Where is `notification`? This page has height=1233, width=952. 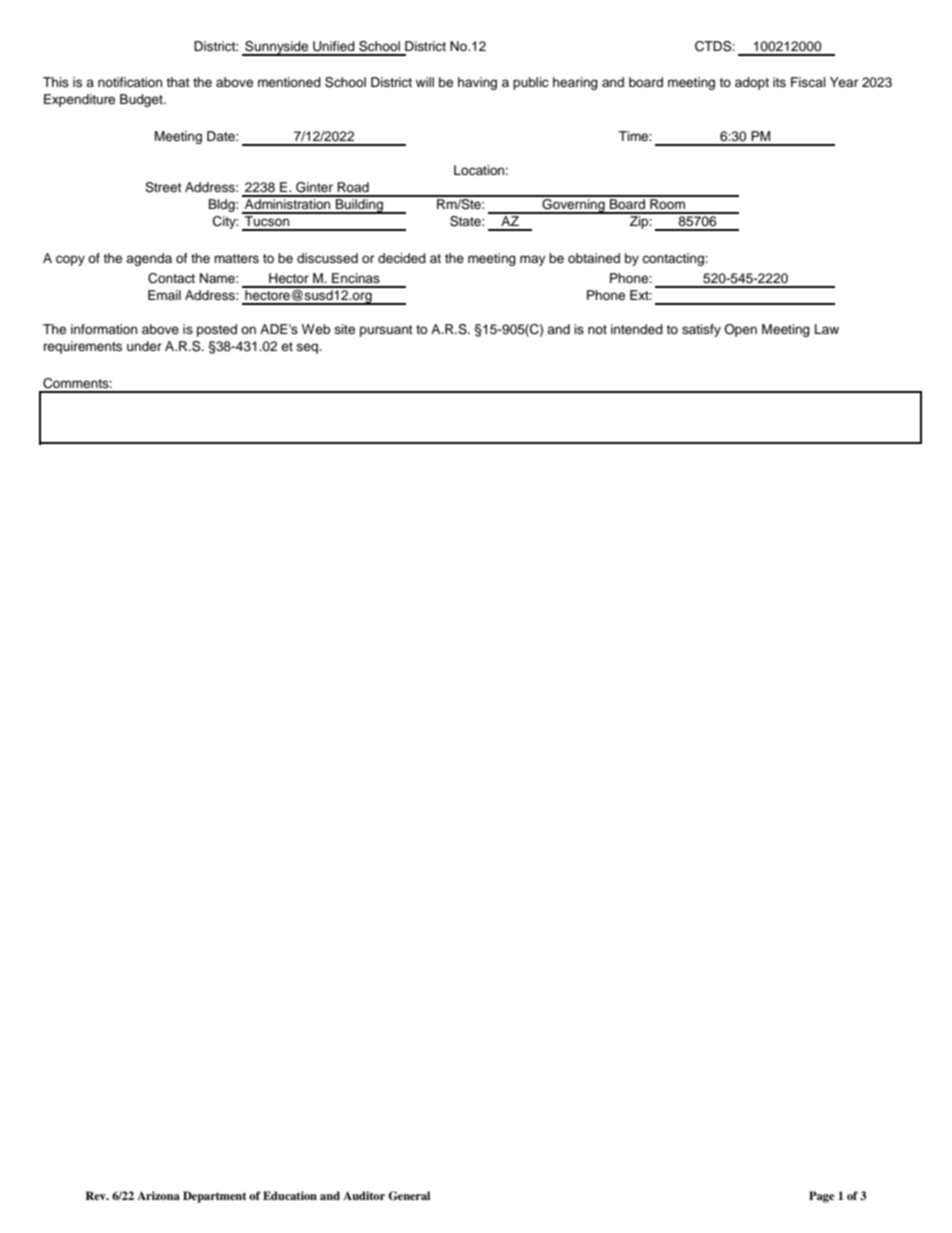
notification is located at coordinates (130, 82).
